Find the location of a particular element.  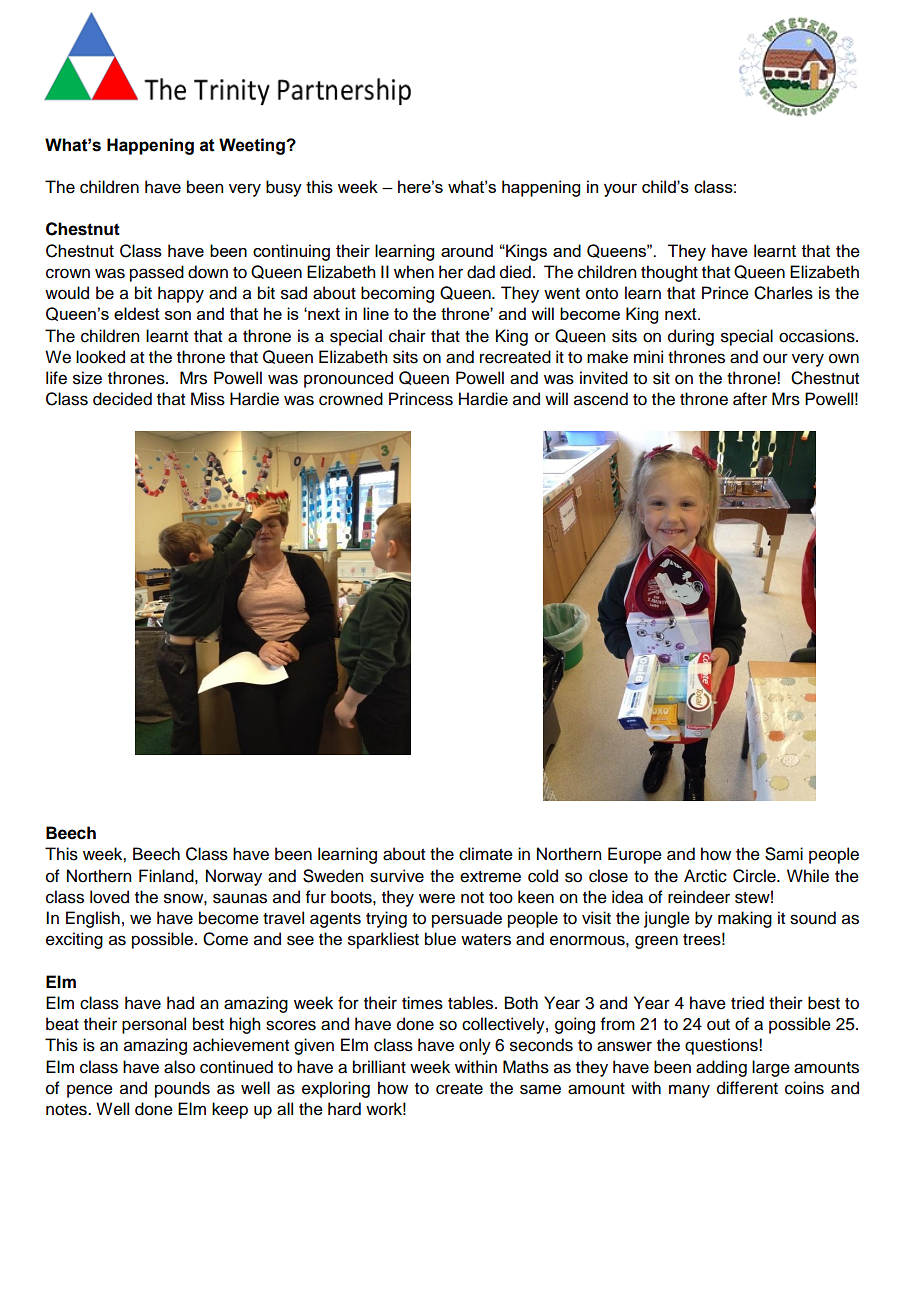

survive is located at coordinates (397, 876).
